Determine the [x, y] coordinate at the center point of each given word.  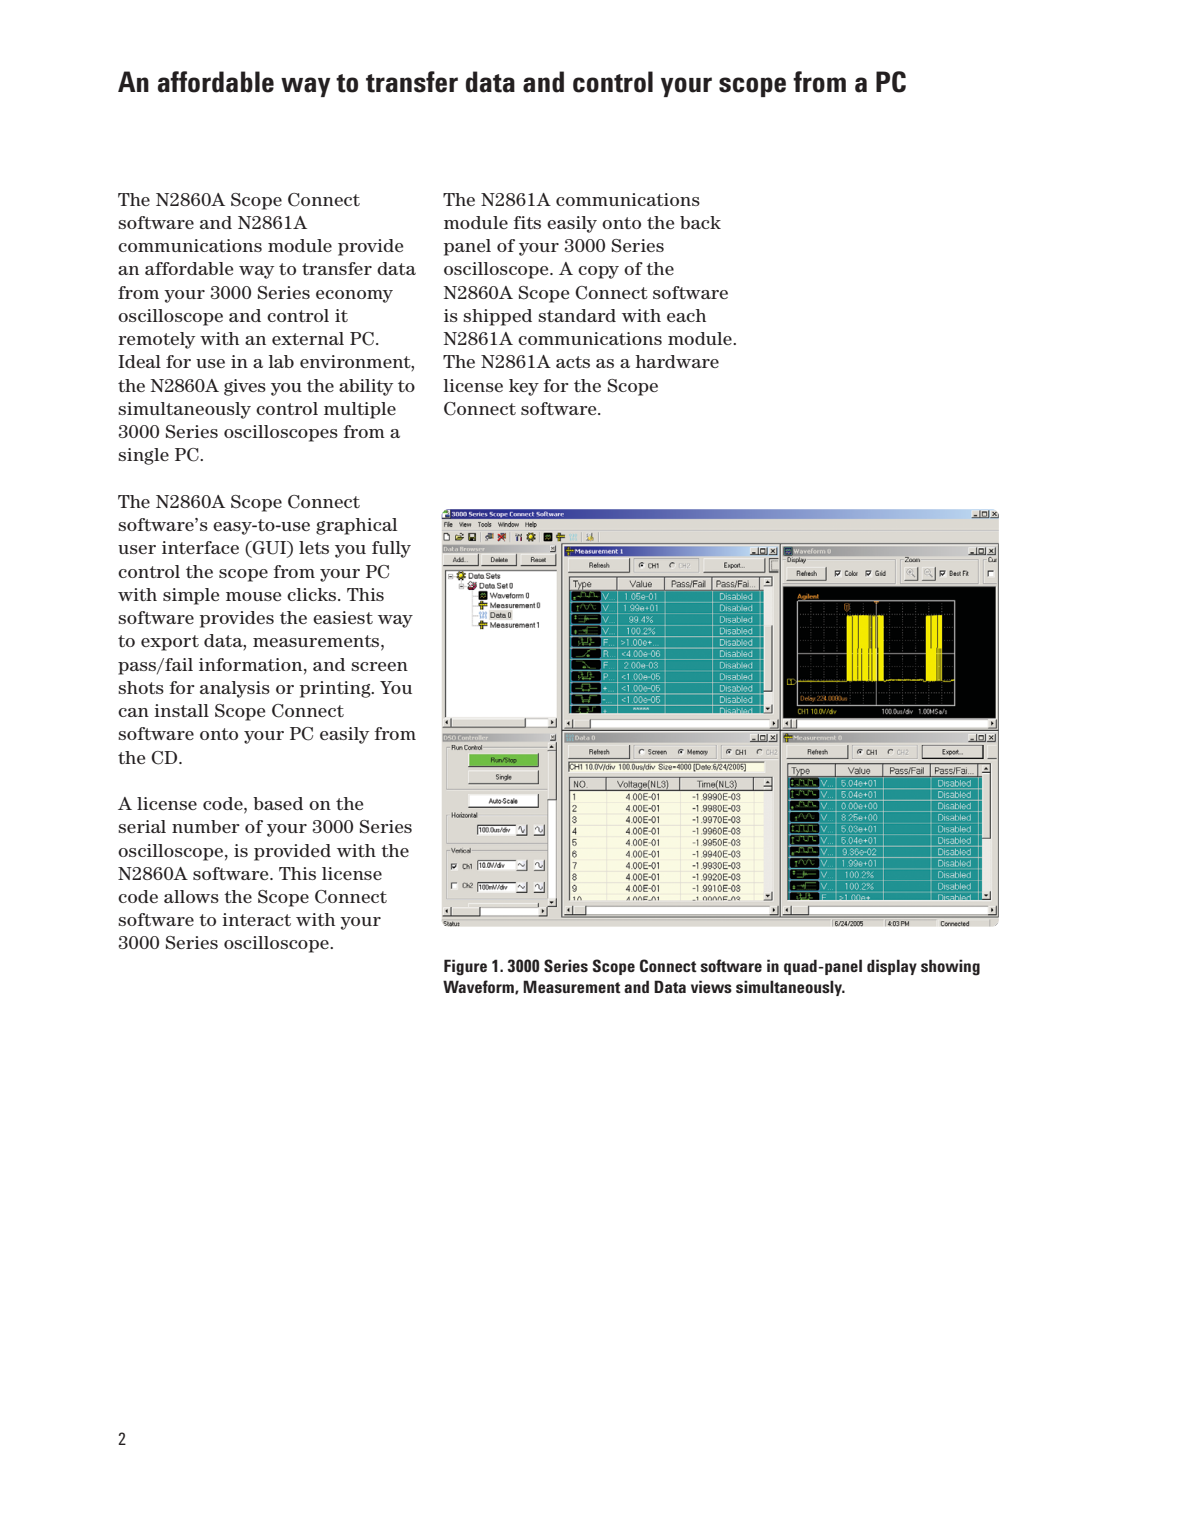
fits [527, 222]
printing [336, 689]
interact [256, 919]
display [892, 967]
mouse [253, 596]
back [700, 222]
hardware [677, 361]
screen [379, 666]
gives [245, 387]
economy [354, 296]
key [524, 387]
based [278, 803]
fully [391, 549]
